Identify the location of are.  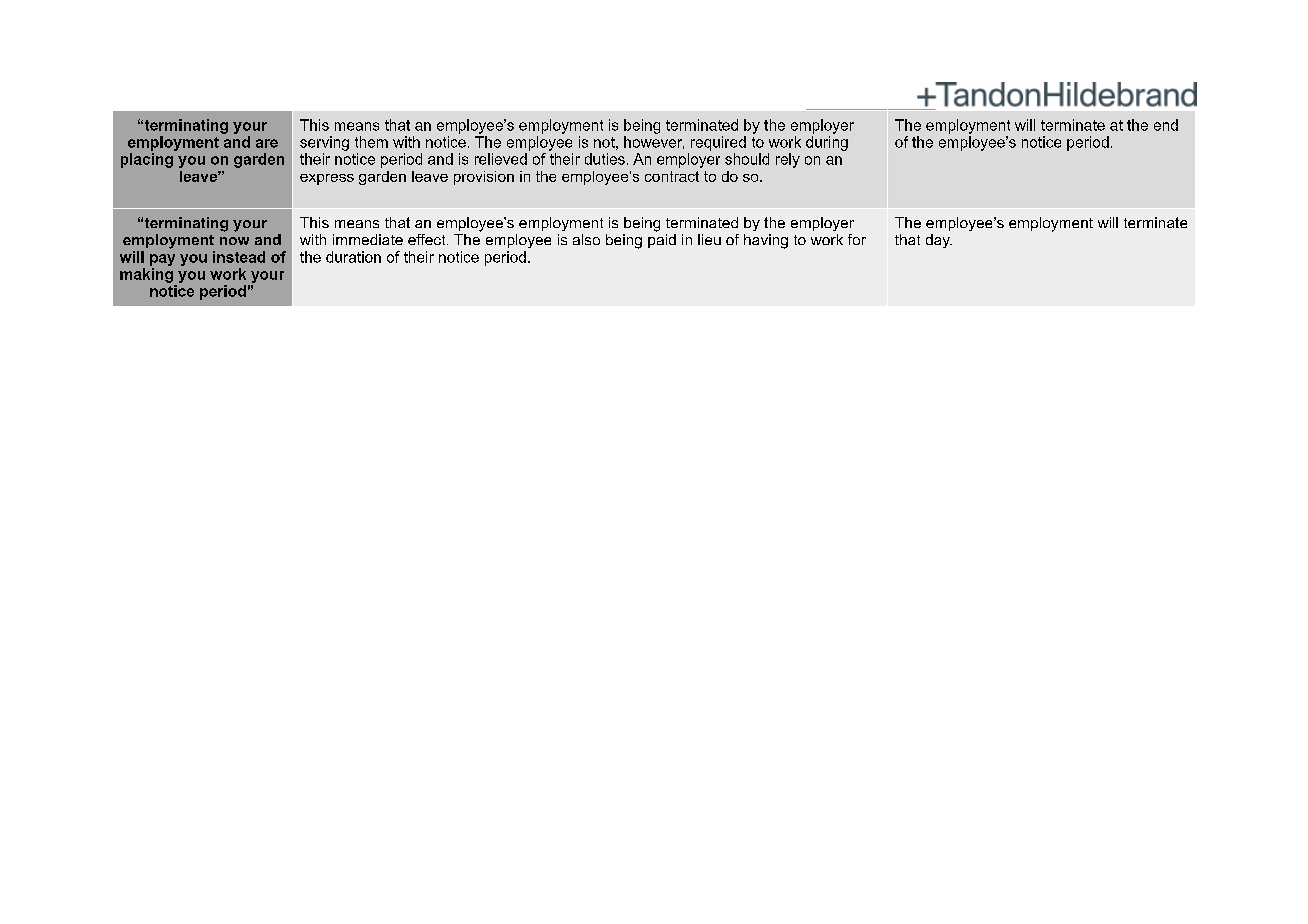
(267, 143).
